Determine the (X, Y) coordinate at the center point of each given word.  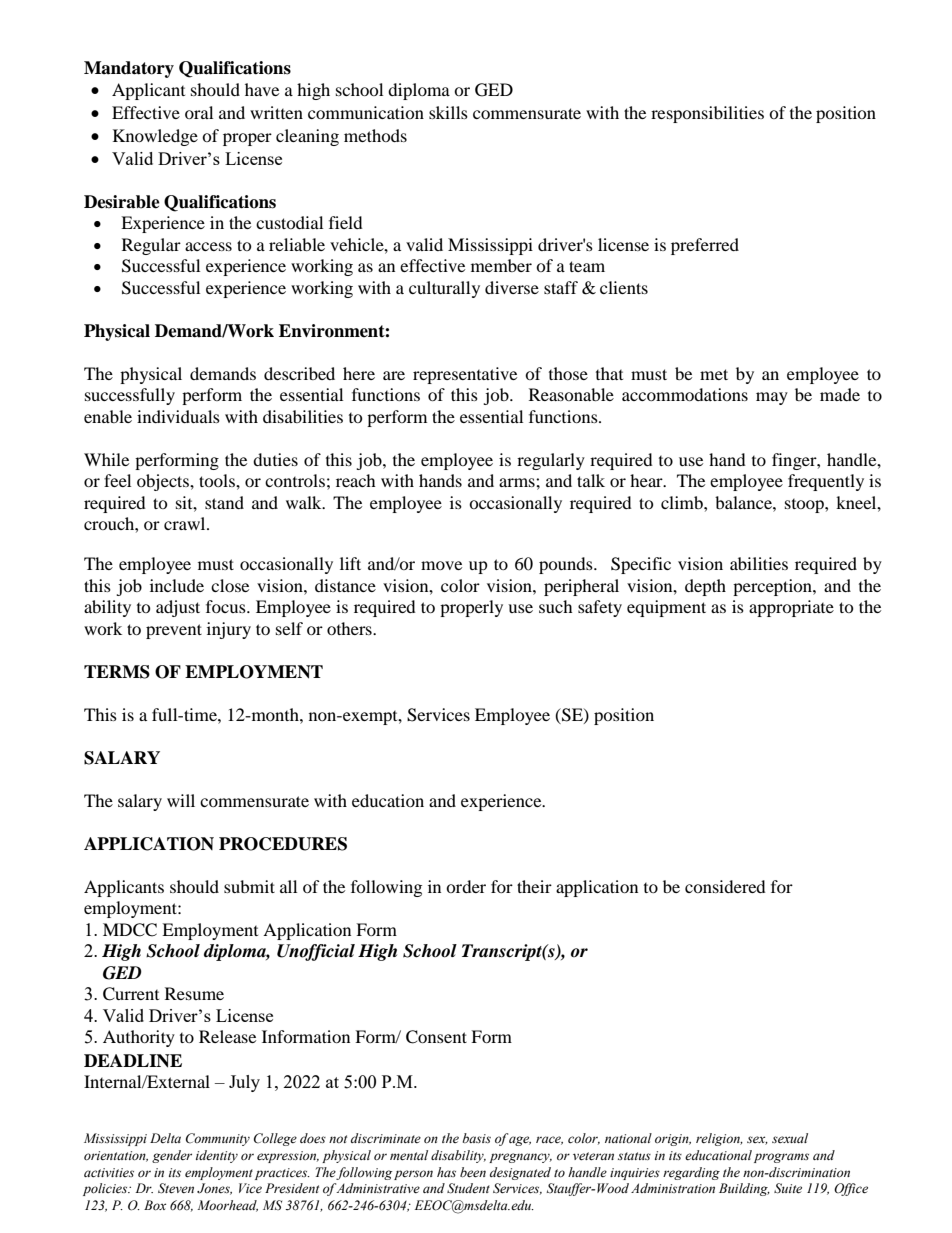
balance (744, 502)
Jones (214, 1189)
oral (199, 112)
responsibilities (707, 114)
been (473, 1172)
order (466, 886)
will (181, 800)
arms (518, 482)
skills (448, 112)
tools (218, 480)
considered (725, 886)
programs (781, 1158)
